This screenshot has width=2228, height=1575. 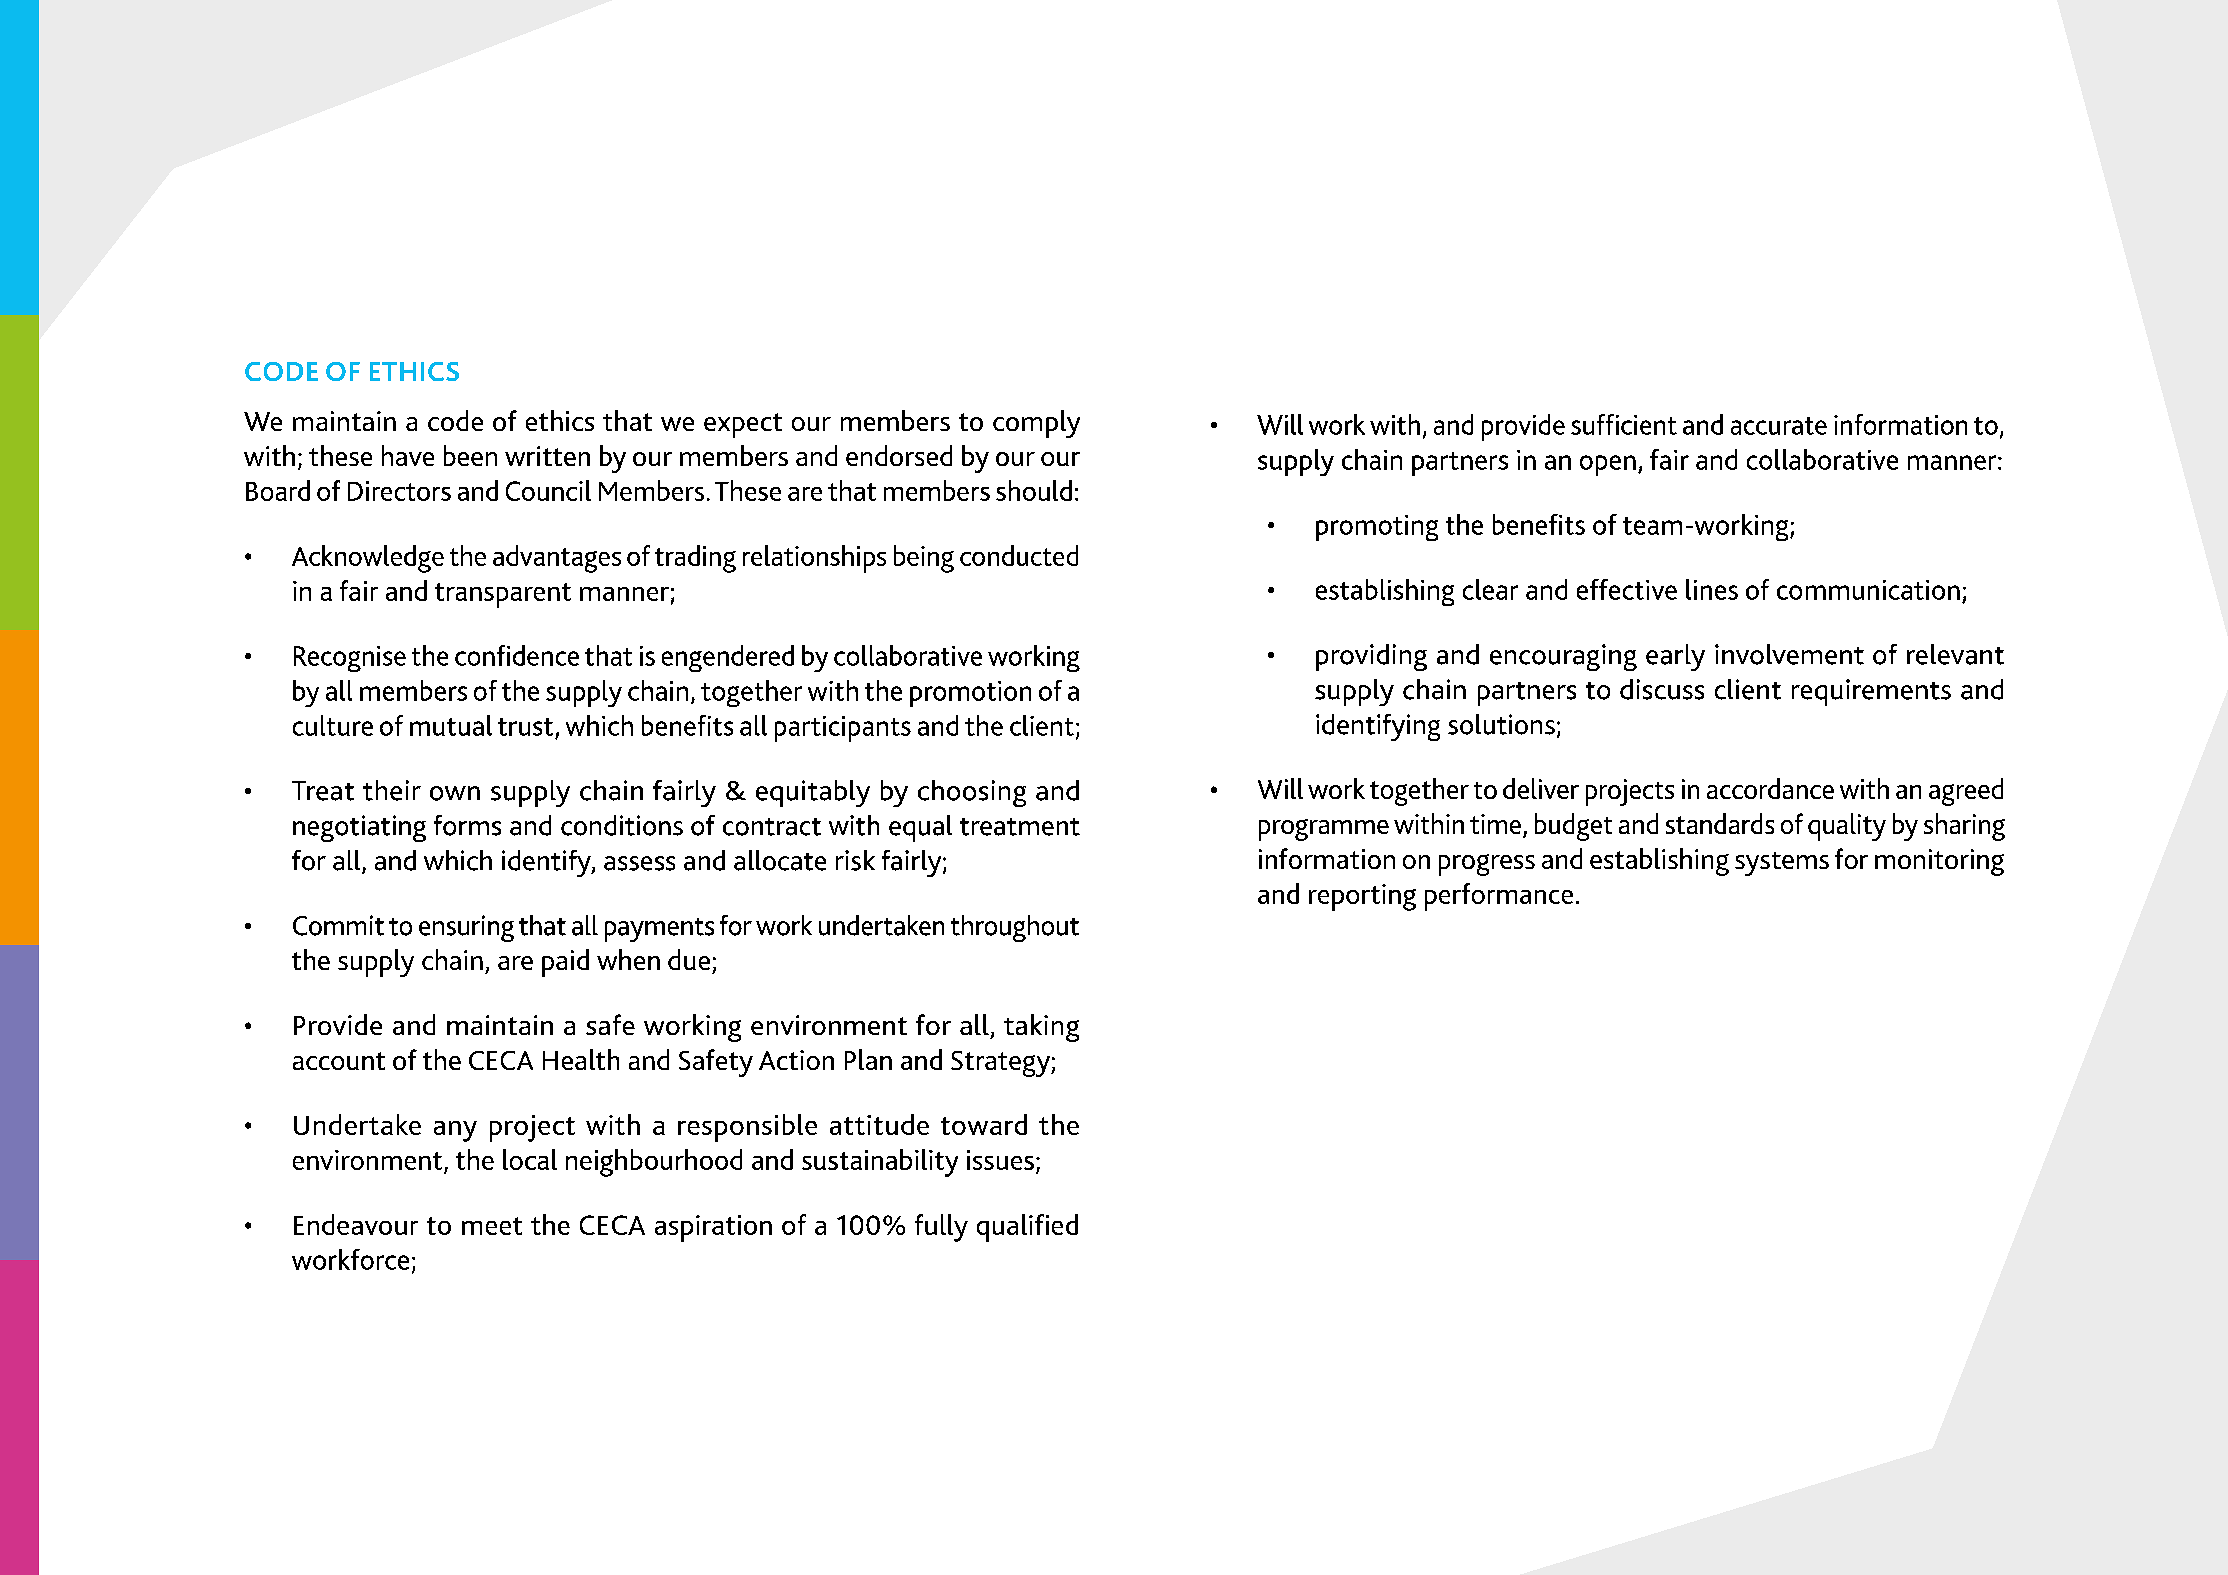 What do you see at coordinates (1000, 1160) in the screenshot?
I see `issues` at bounding box center [1000, 1160].
